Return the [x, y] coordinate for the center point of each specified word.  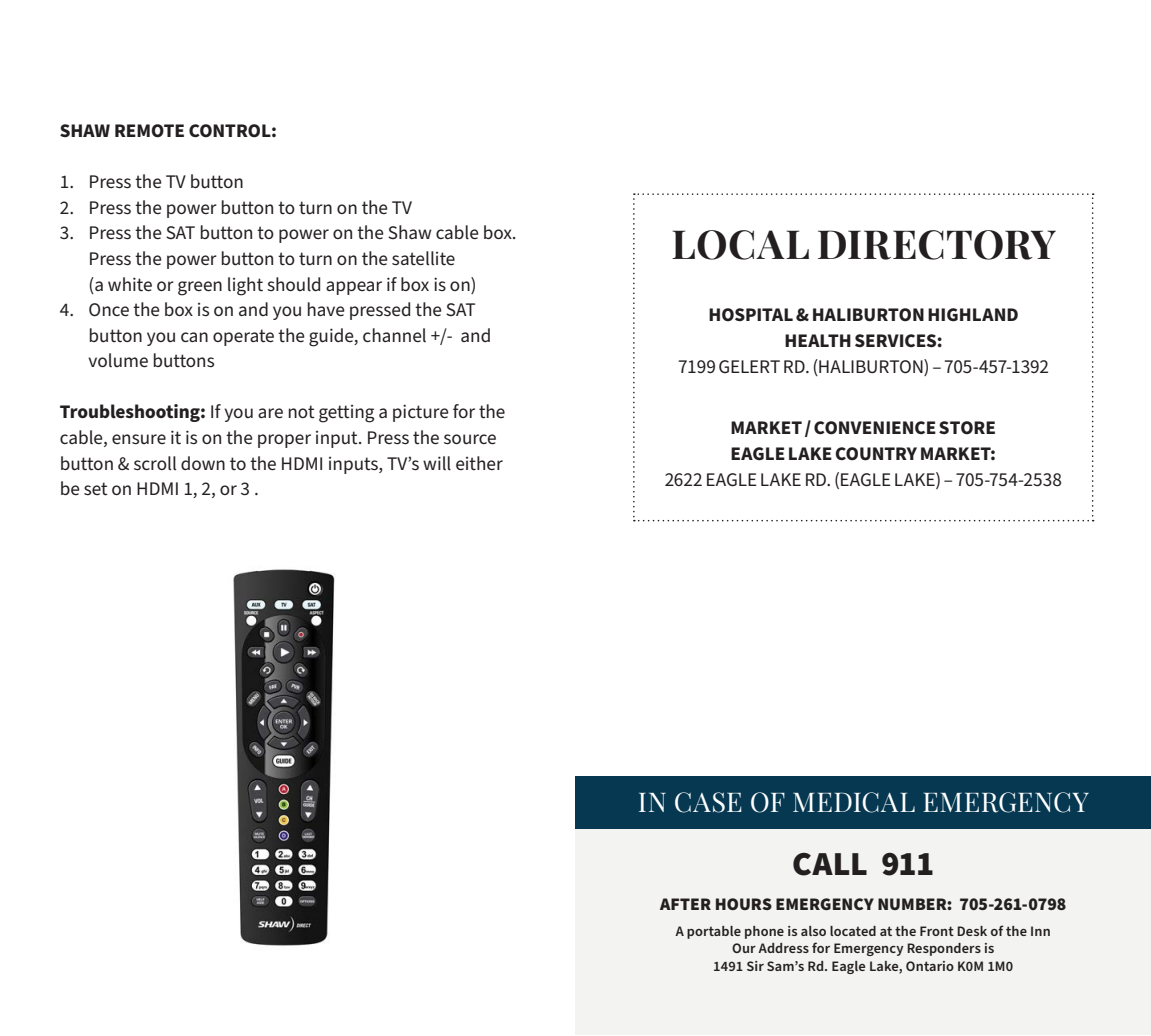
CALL [830, 864]
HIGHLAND [973, 315]
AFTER [685, 904]
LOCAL [740, 245]
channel [394, 335]
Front [937, 931]
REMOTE [149, 131]
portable [714, 932]
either [479, 463]
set [96, 489]
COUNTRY [876, 454]
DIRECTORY [937, 245]
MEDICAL [854, 802]
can [194, 337]
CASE [708, 802]
